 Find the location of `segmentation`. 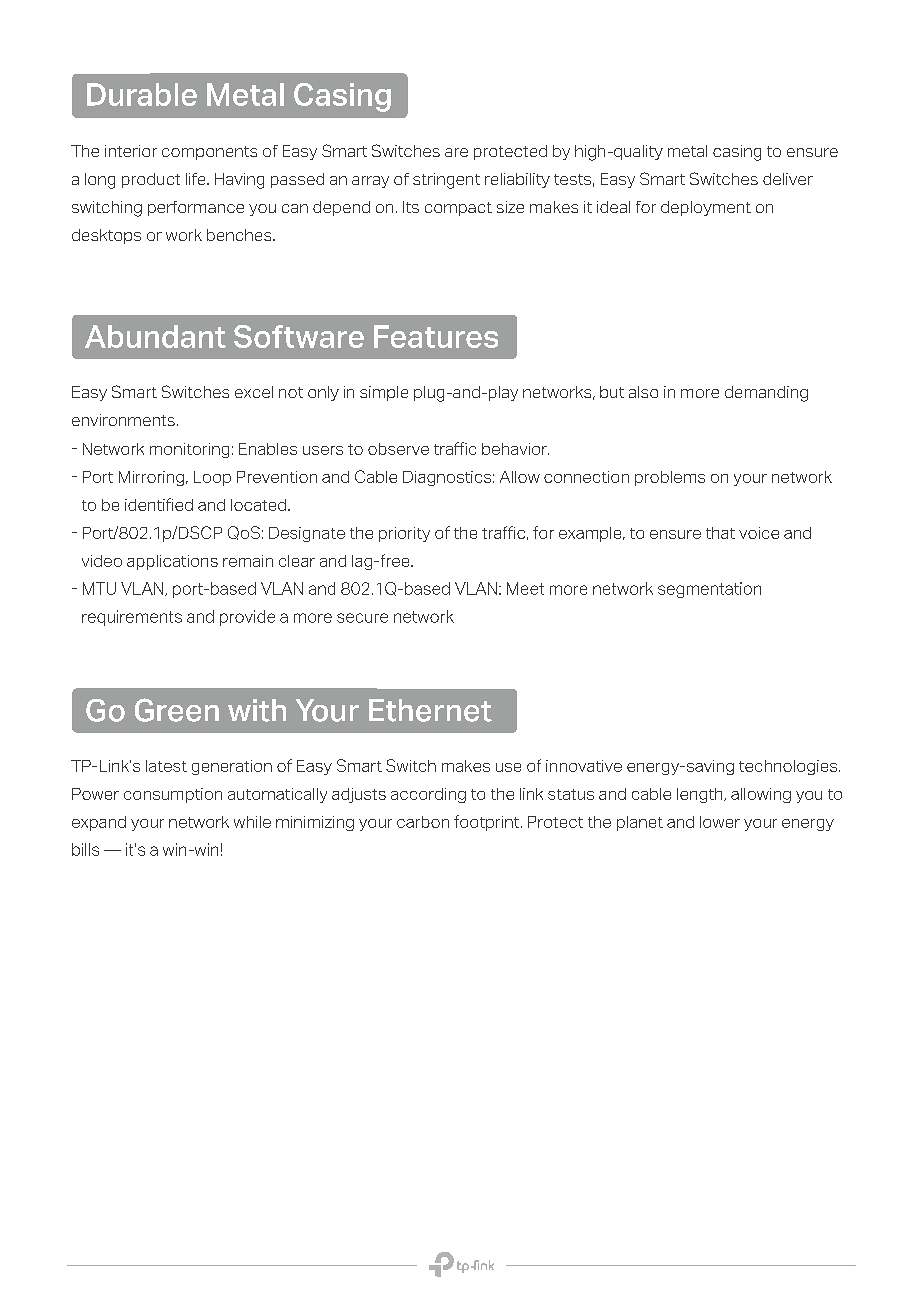

segmentation is located at coordinates (709, 590).
